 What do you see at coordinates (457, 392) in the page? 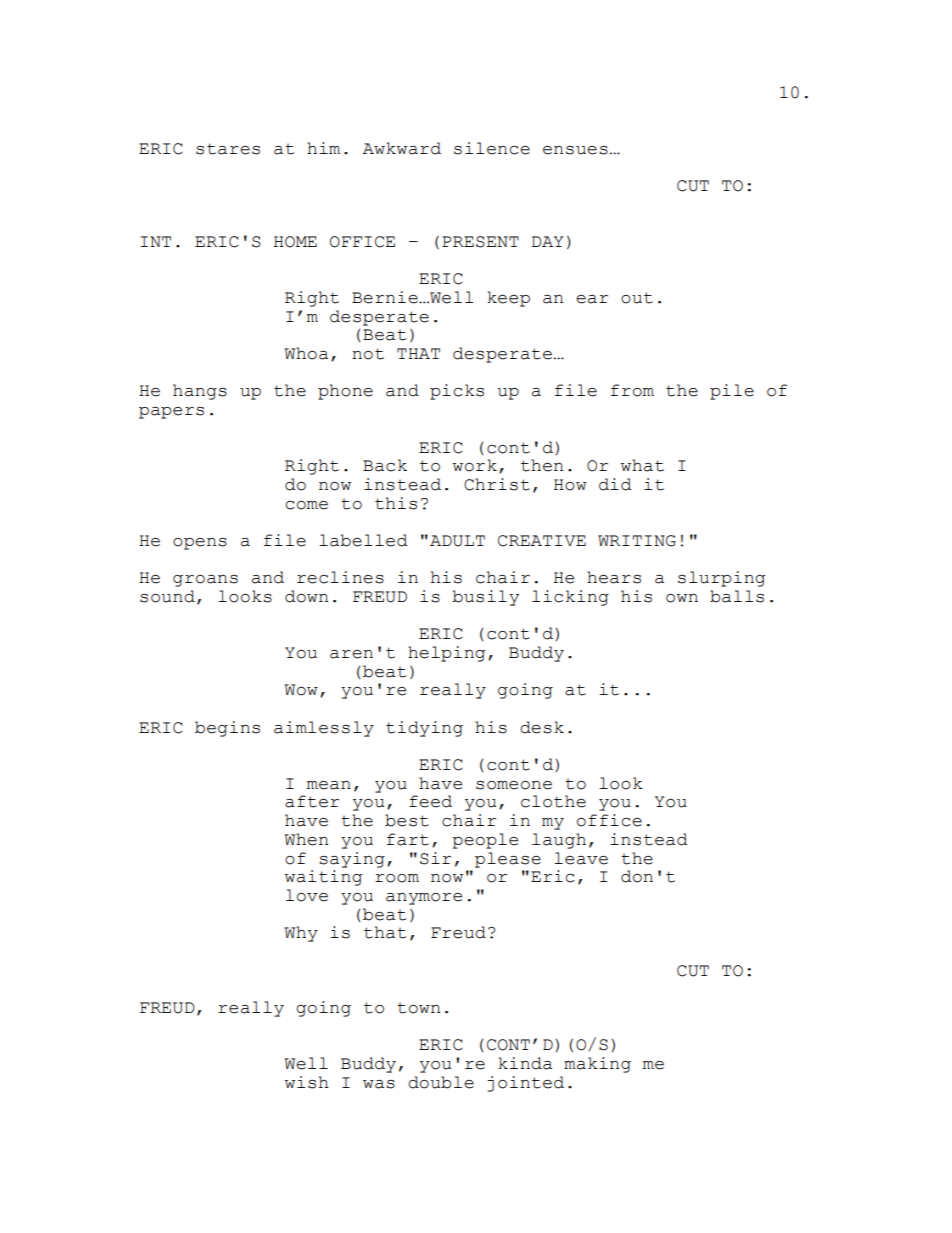
I see `picks` at bounding box center [457, 392].
